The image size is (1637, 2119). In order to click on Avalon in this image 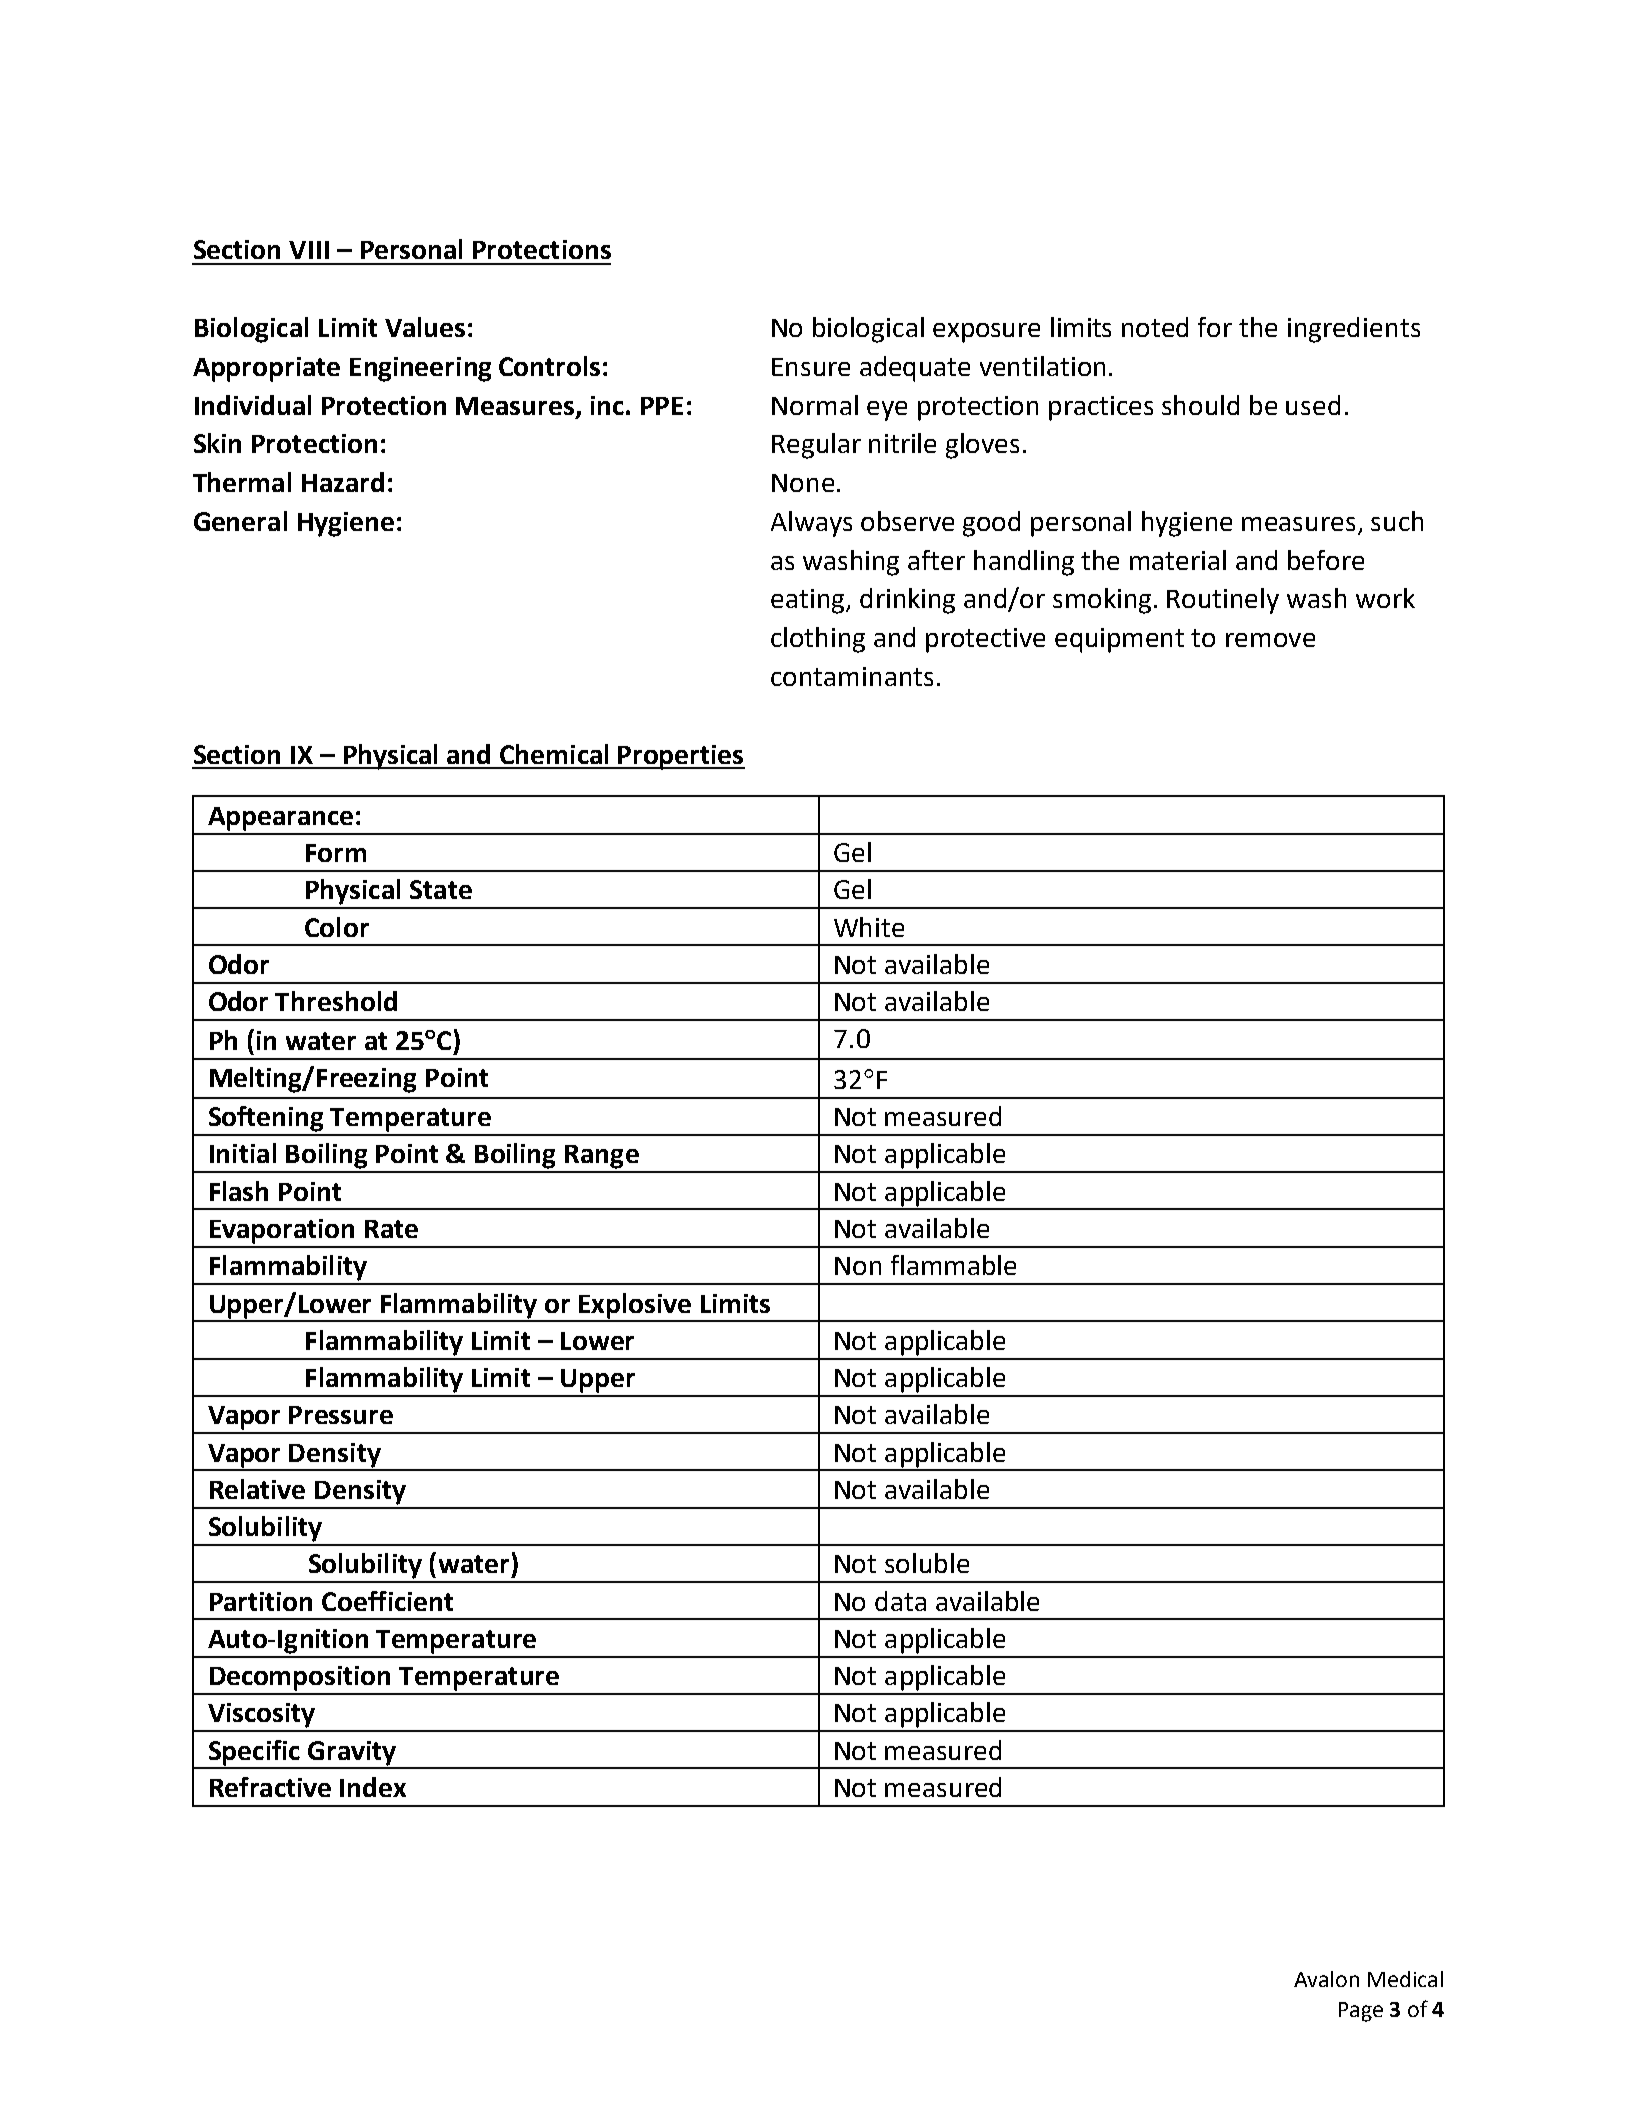, I will do `click(1326, 1979)`.
